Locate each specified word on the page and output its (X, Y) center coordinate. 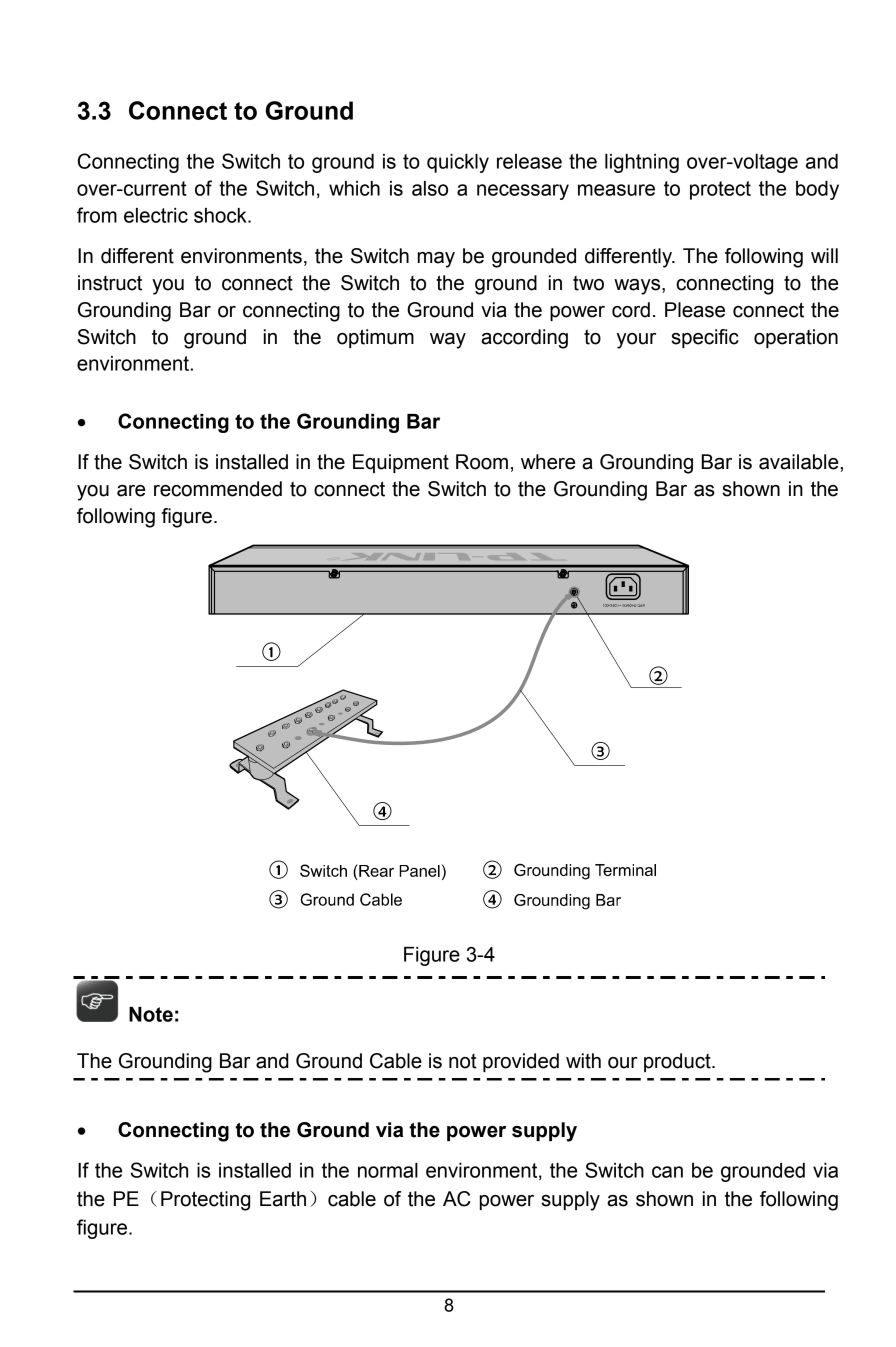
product (678, 1062)
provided (521, 1062)
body (817, 190)
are (131, 491)
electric (156, 215)
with (583, 1061)
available (800, 462)
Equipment (401, 463)
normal (388, 1170)
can (667, 1172)
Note (151, 1014)
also (430, 188)
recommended (218, 489)
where (548, 462)
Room (482, 462)
